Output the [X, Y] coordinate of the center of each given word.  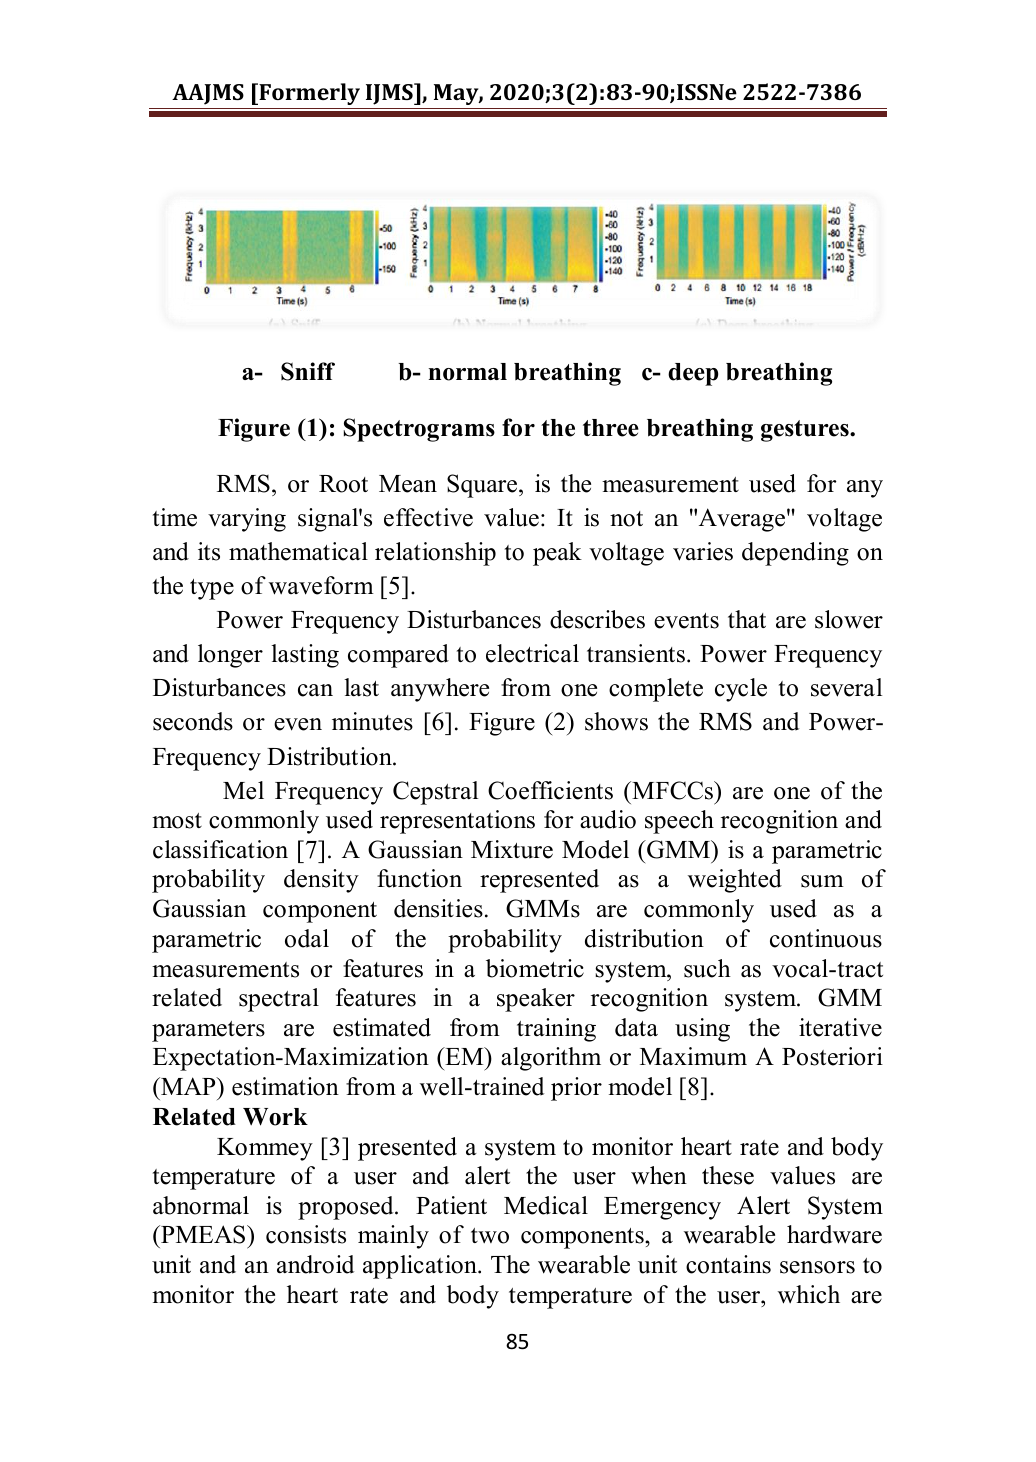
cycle [741, 690]
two [490, 1236]
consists [306, 1234]
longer [230, 656]
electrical [532, 653]
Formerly [308, 94]
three [611, 428]
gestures [806, 431]
